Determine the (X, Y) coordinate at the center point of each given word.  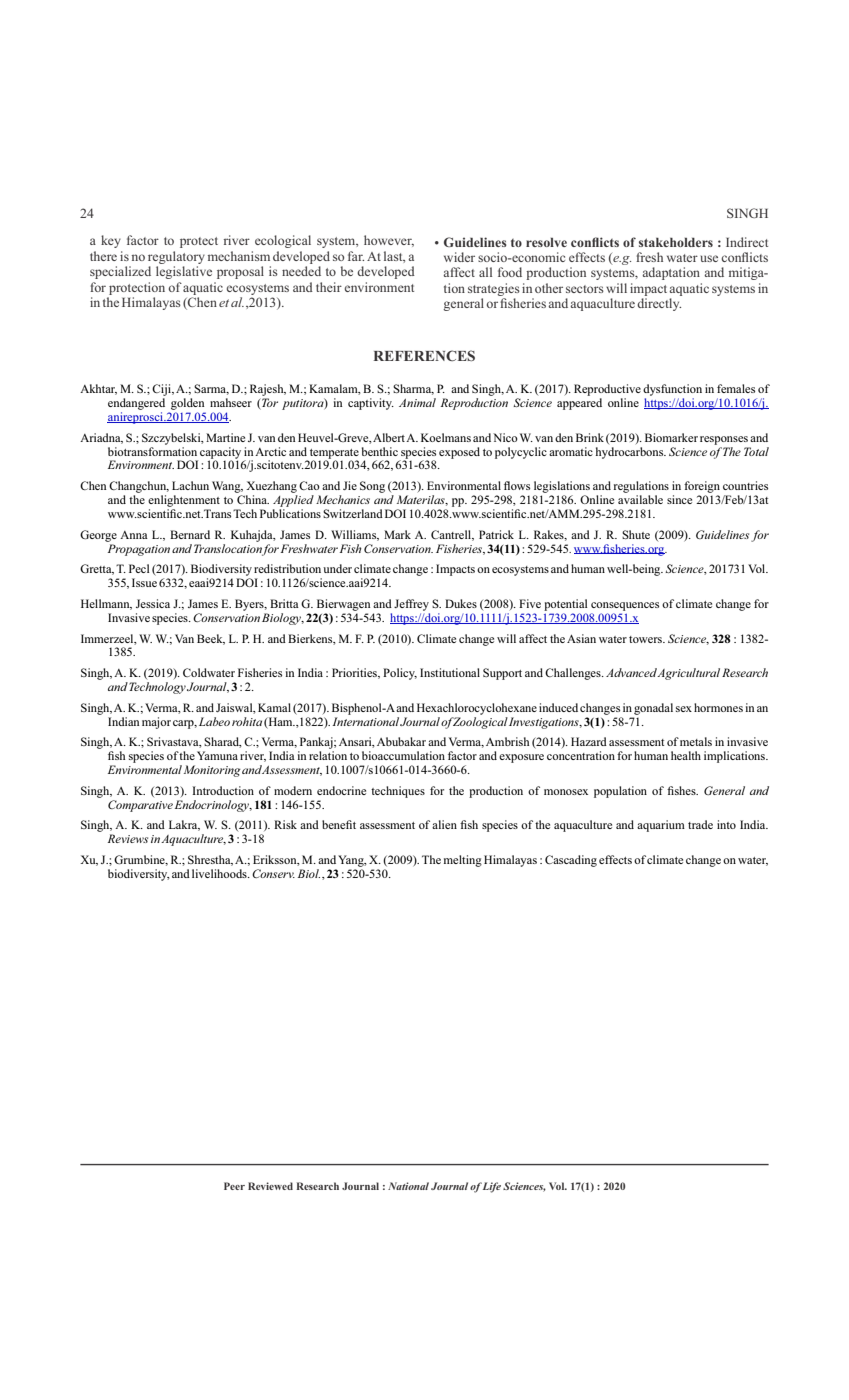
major (156, 723)
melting (463, 861)
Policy (400, 674)
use (709, 258)
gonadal (653, 709)
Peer (234, 1186)
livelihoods (220, 873)
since (679, 499)
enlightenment (184, 501)
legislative (184, 272)
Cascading (571, 861)
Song (372, 487)
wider (459, 257)
